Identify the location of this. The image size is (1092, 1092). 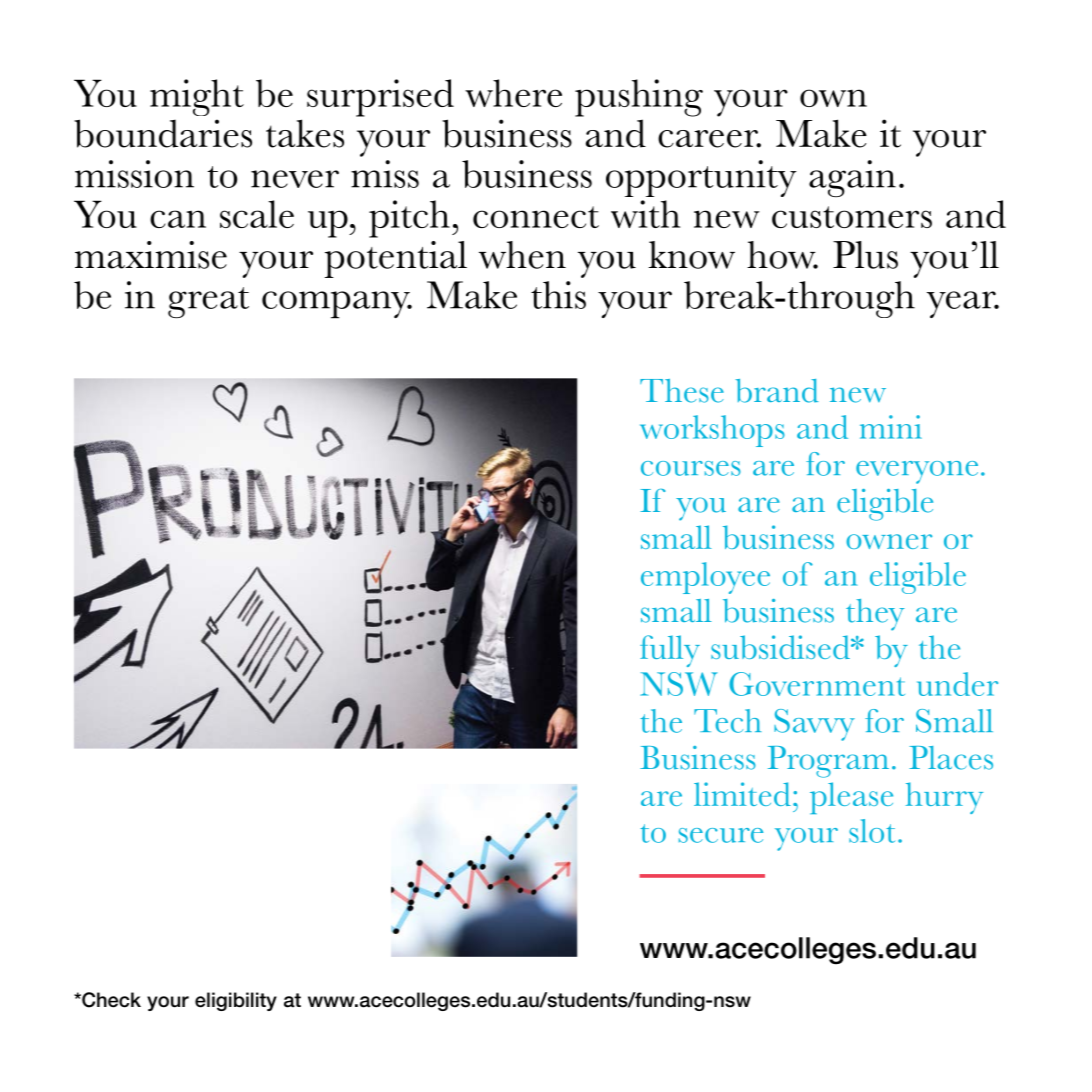
(558, 295).
